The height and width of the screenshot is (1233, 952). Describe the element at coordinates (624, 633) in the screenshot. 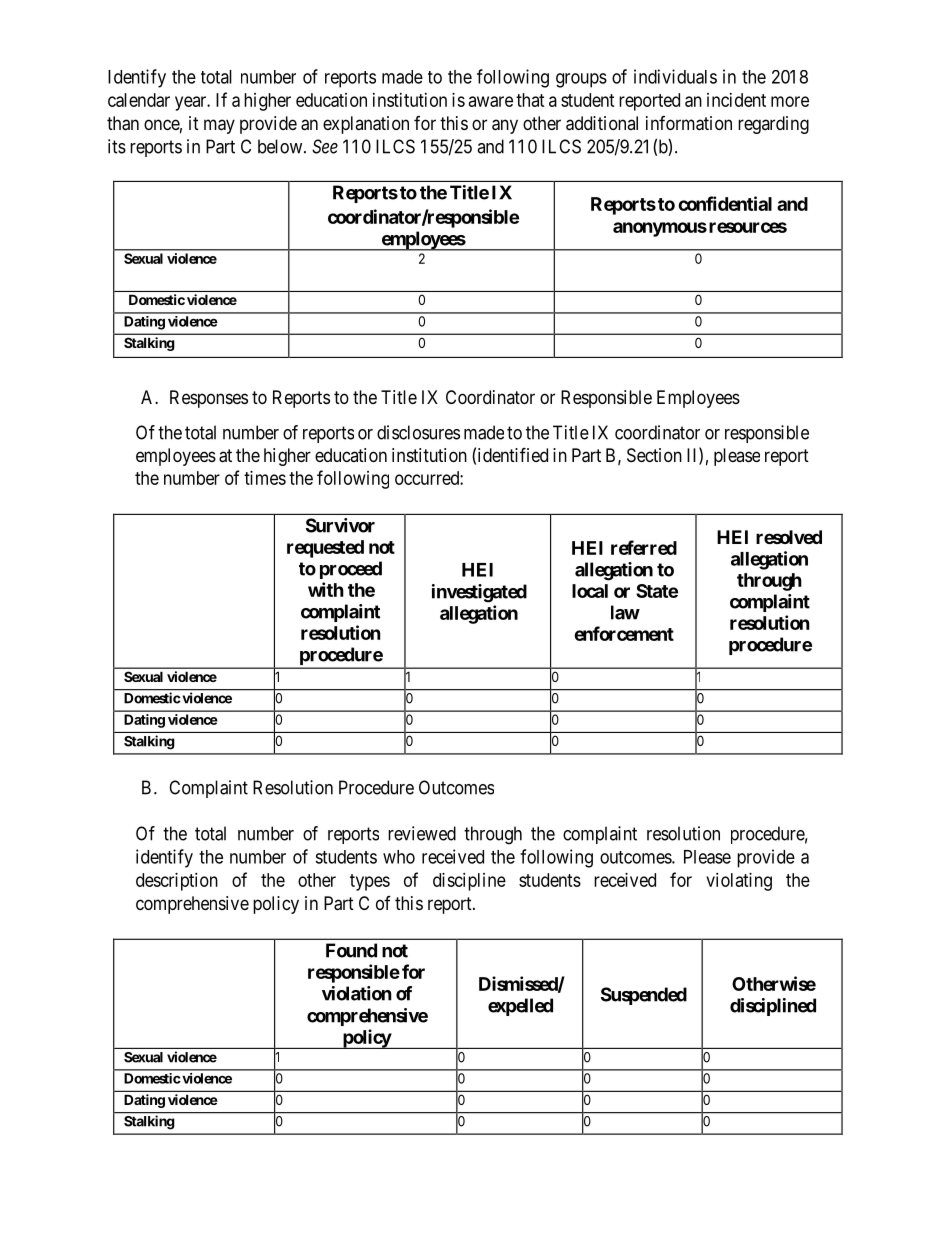

I see `enforcement` at that location.
